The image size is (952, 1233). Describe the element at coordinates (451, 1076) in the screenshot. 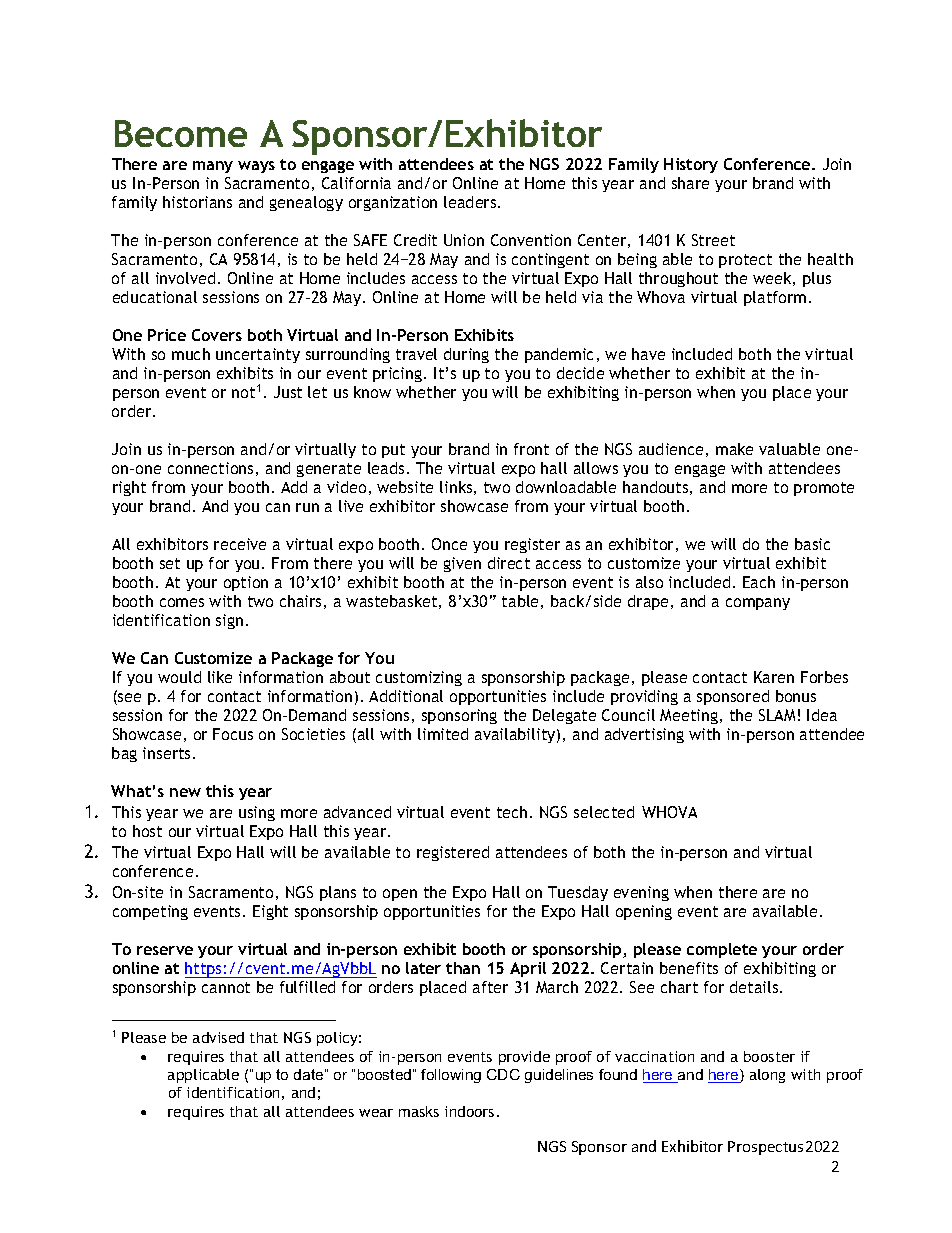

I see `following` at that location.
